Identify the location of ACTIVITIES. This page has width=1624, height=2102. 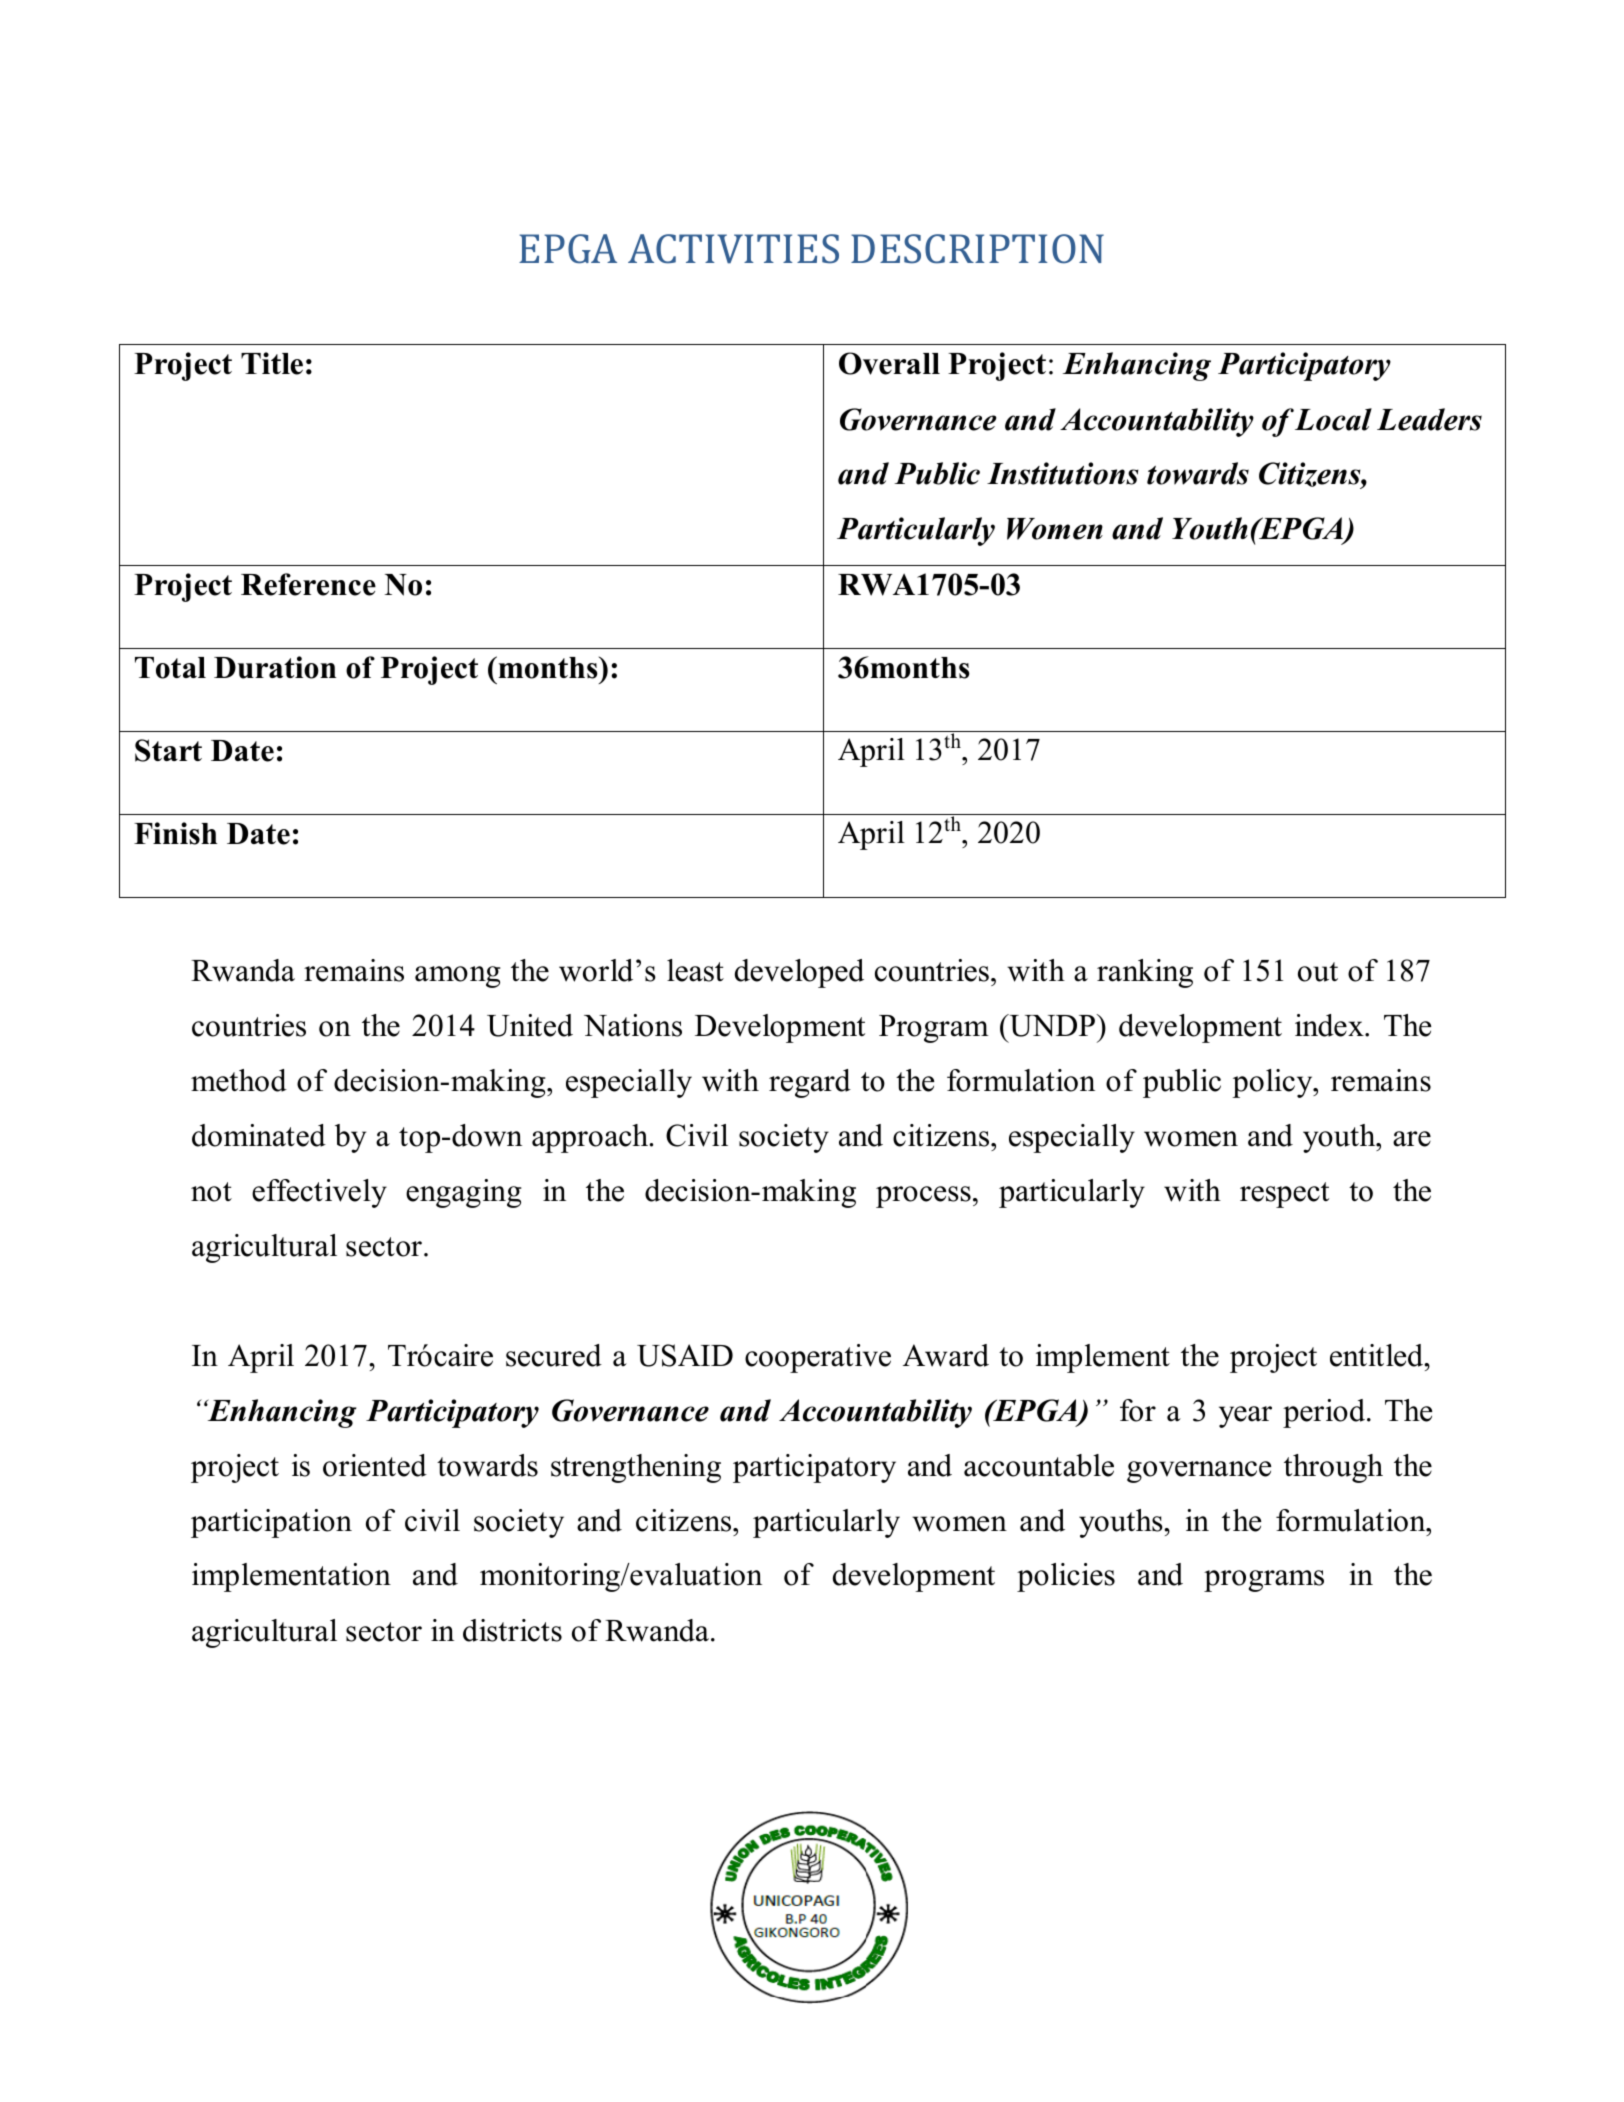
(733, 249).
